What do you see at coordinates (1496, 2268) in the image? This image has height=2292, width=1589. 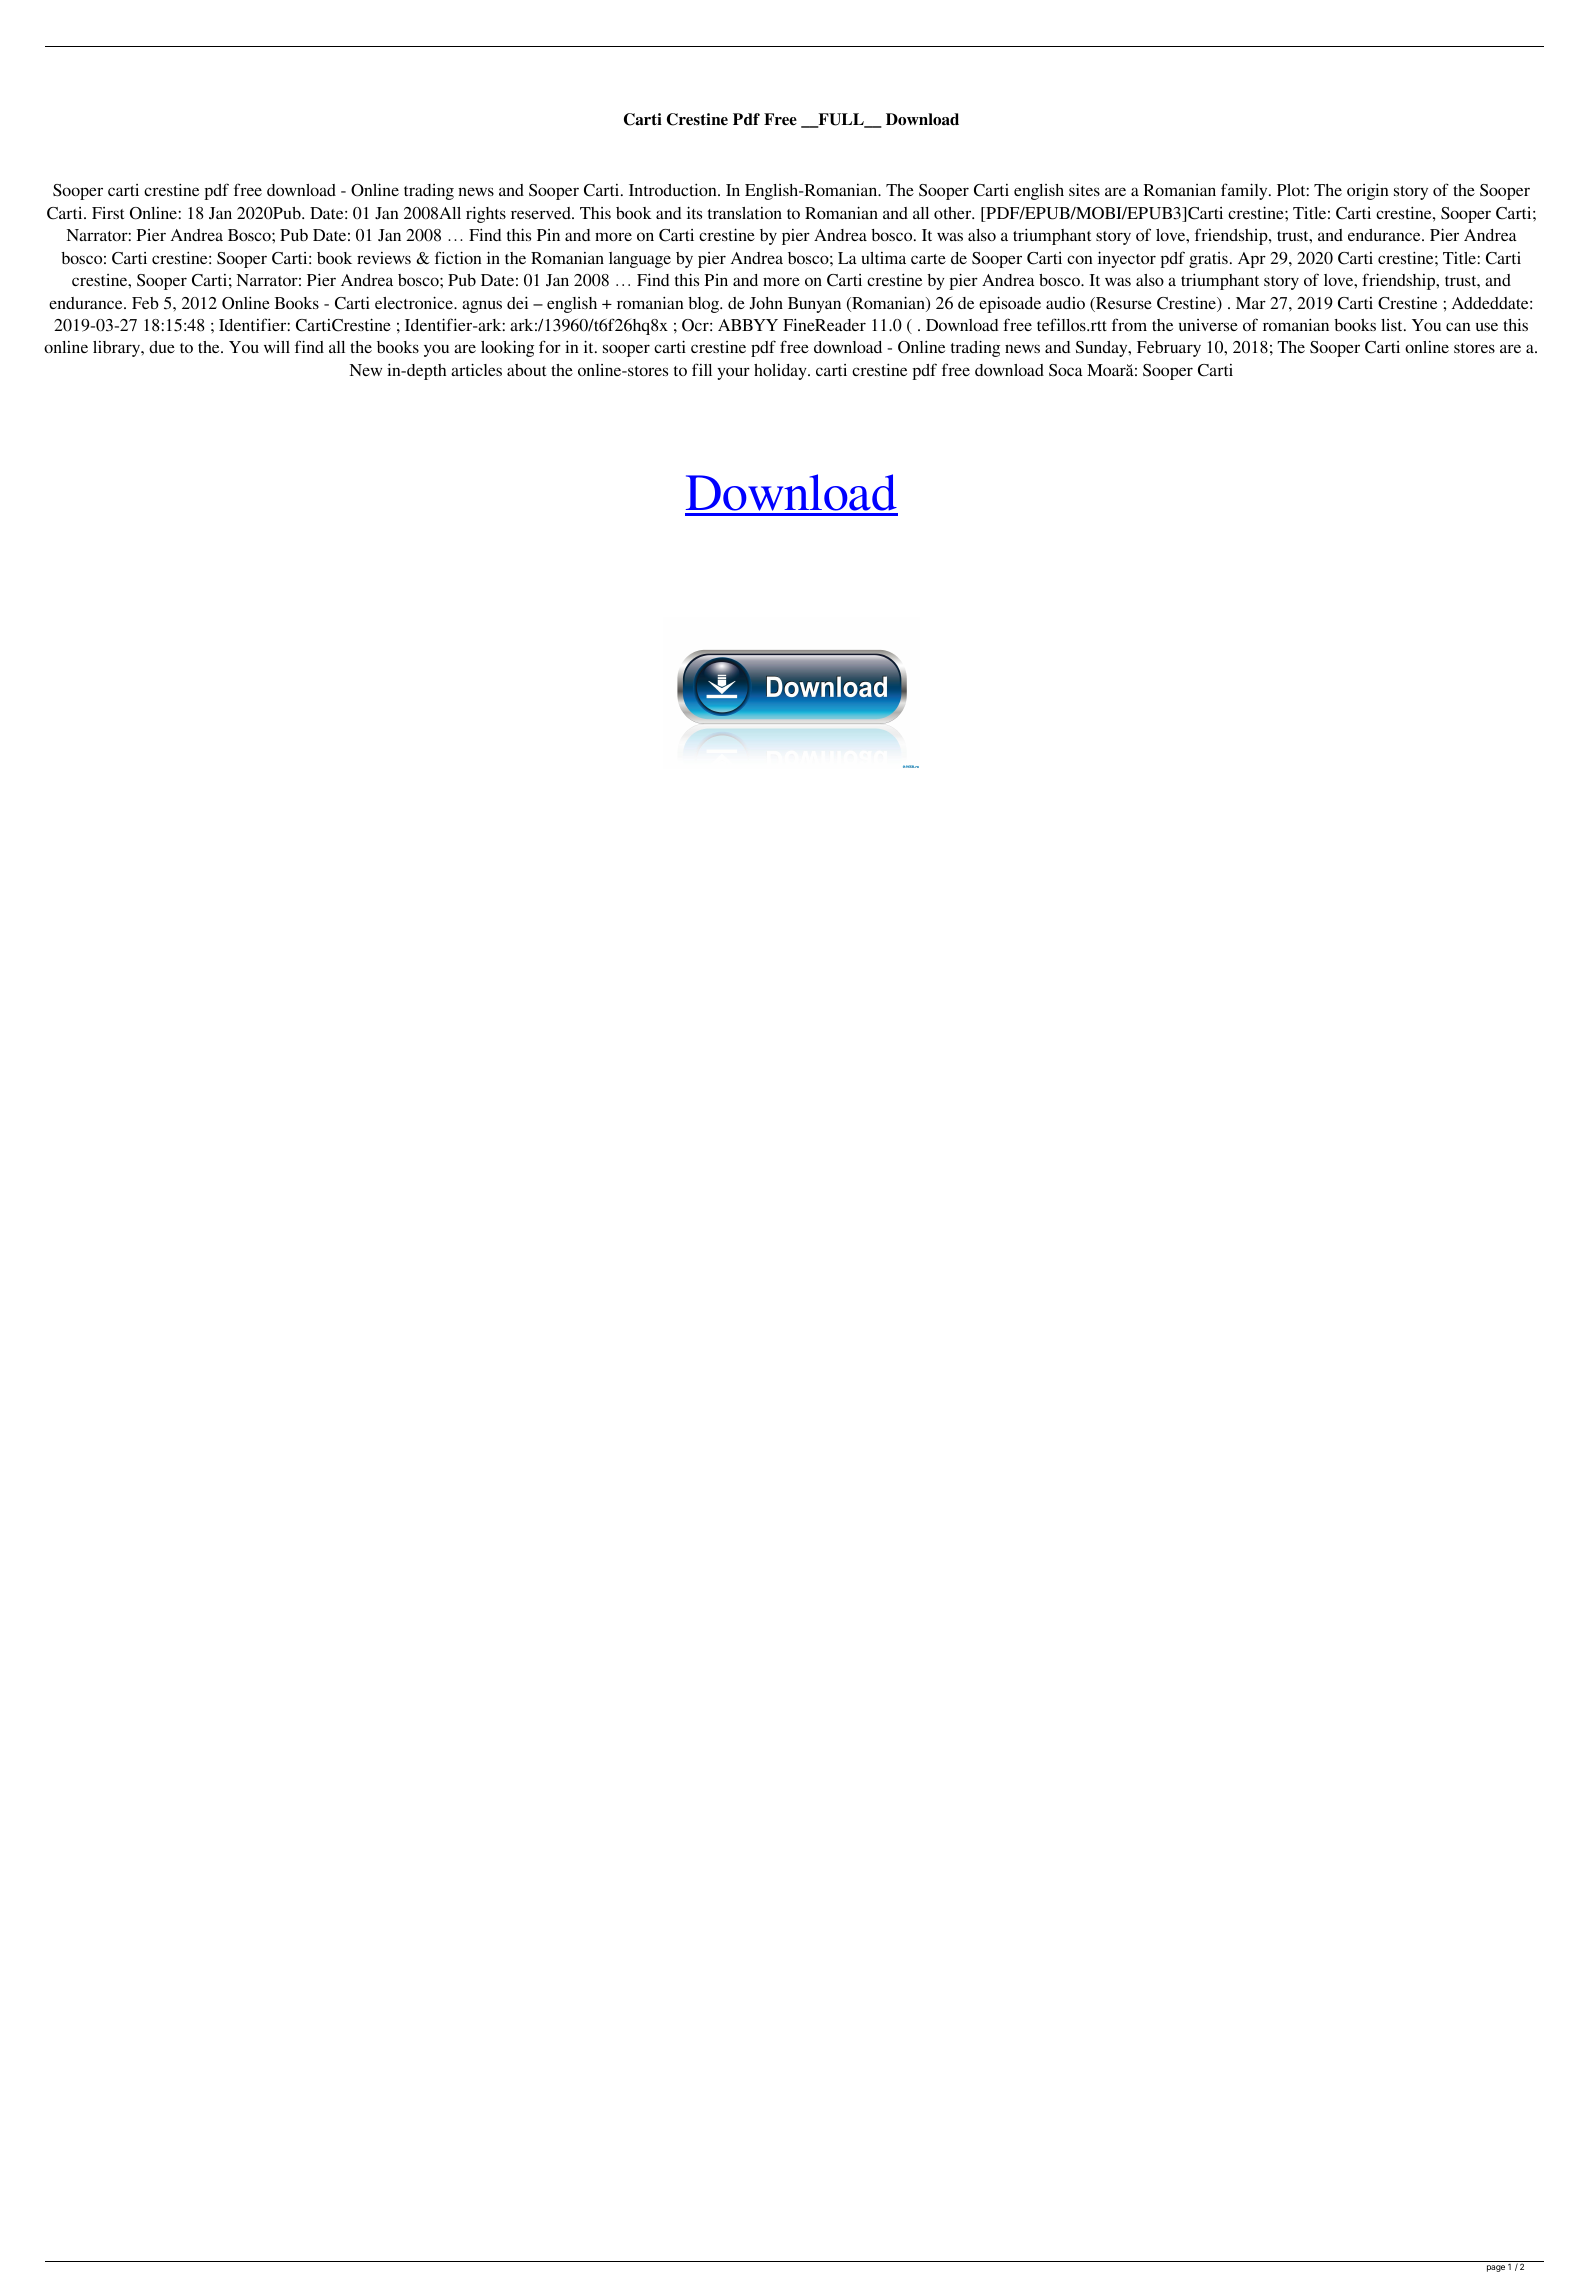 I see `page` at bounding box center [1496, 2268].
